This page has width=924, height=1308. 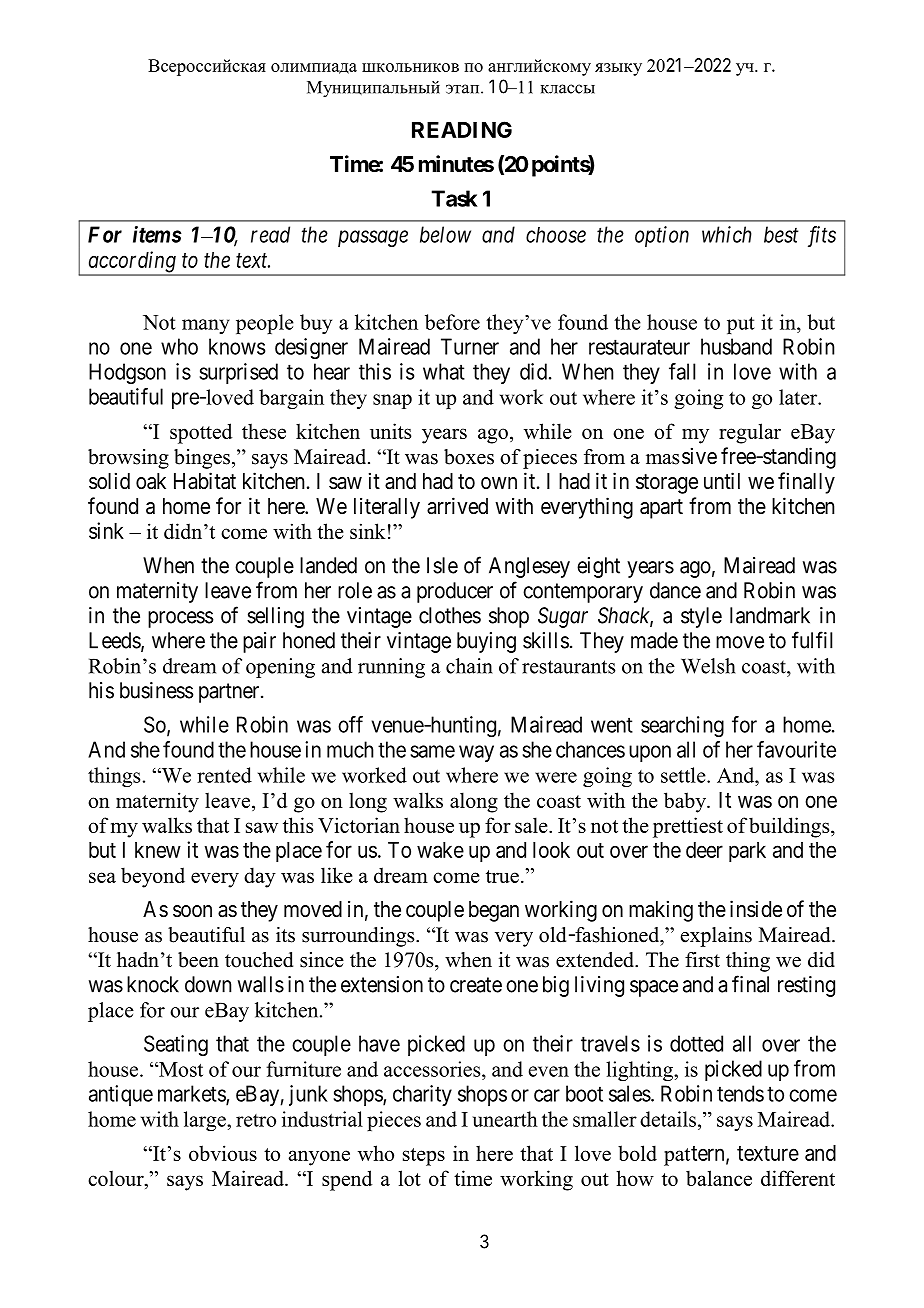 I want to click on below, so click(x=445, y=234).
